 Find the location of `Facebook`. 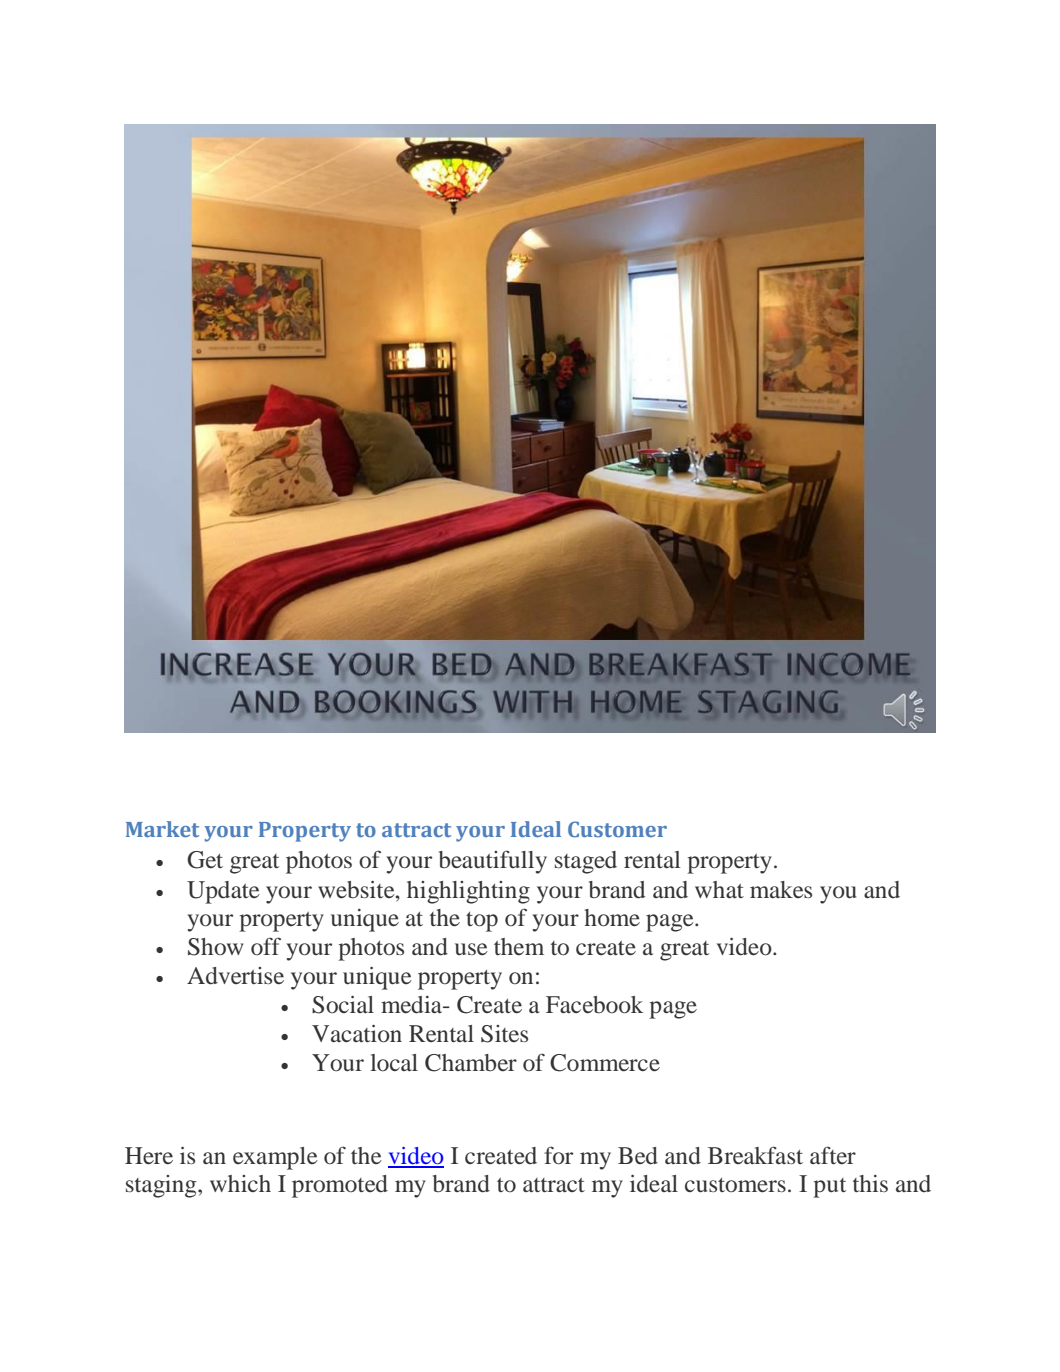

Facebook is located at coordinates (594, 1005).
